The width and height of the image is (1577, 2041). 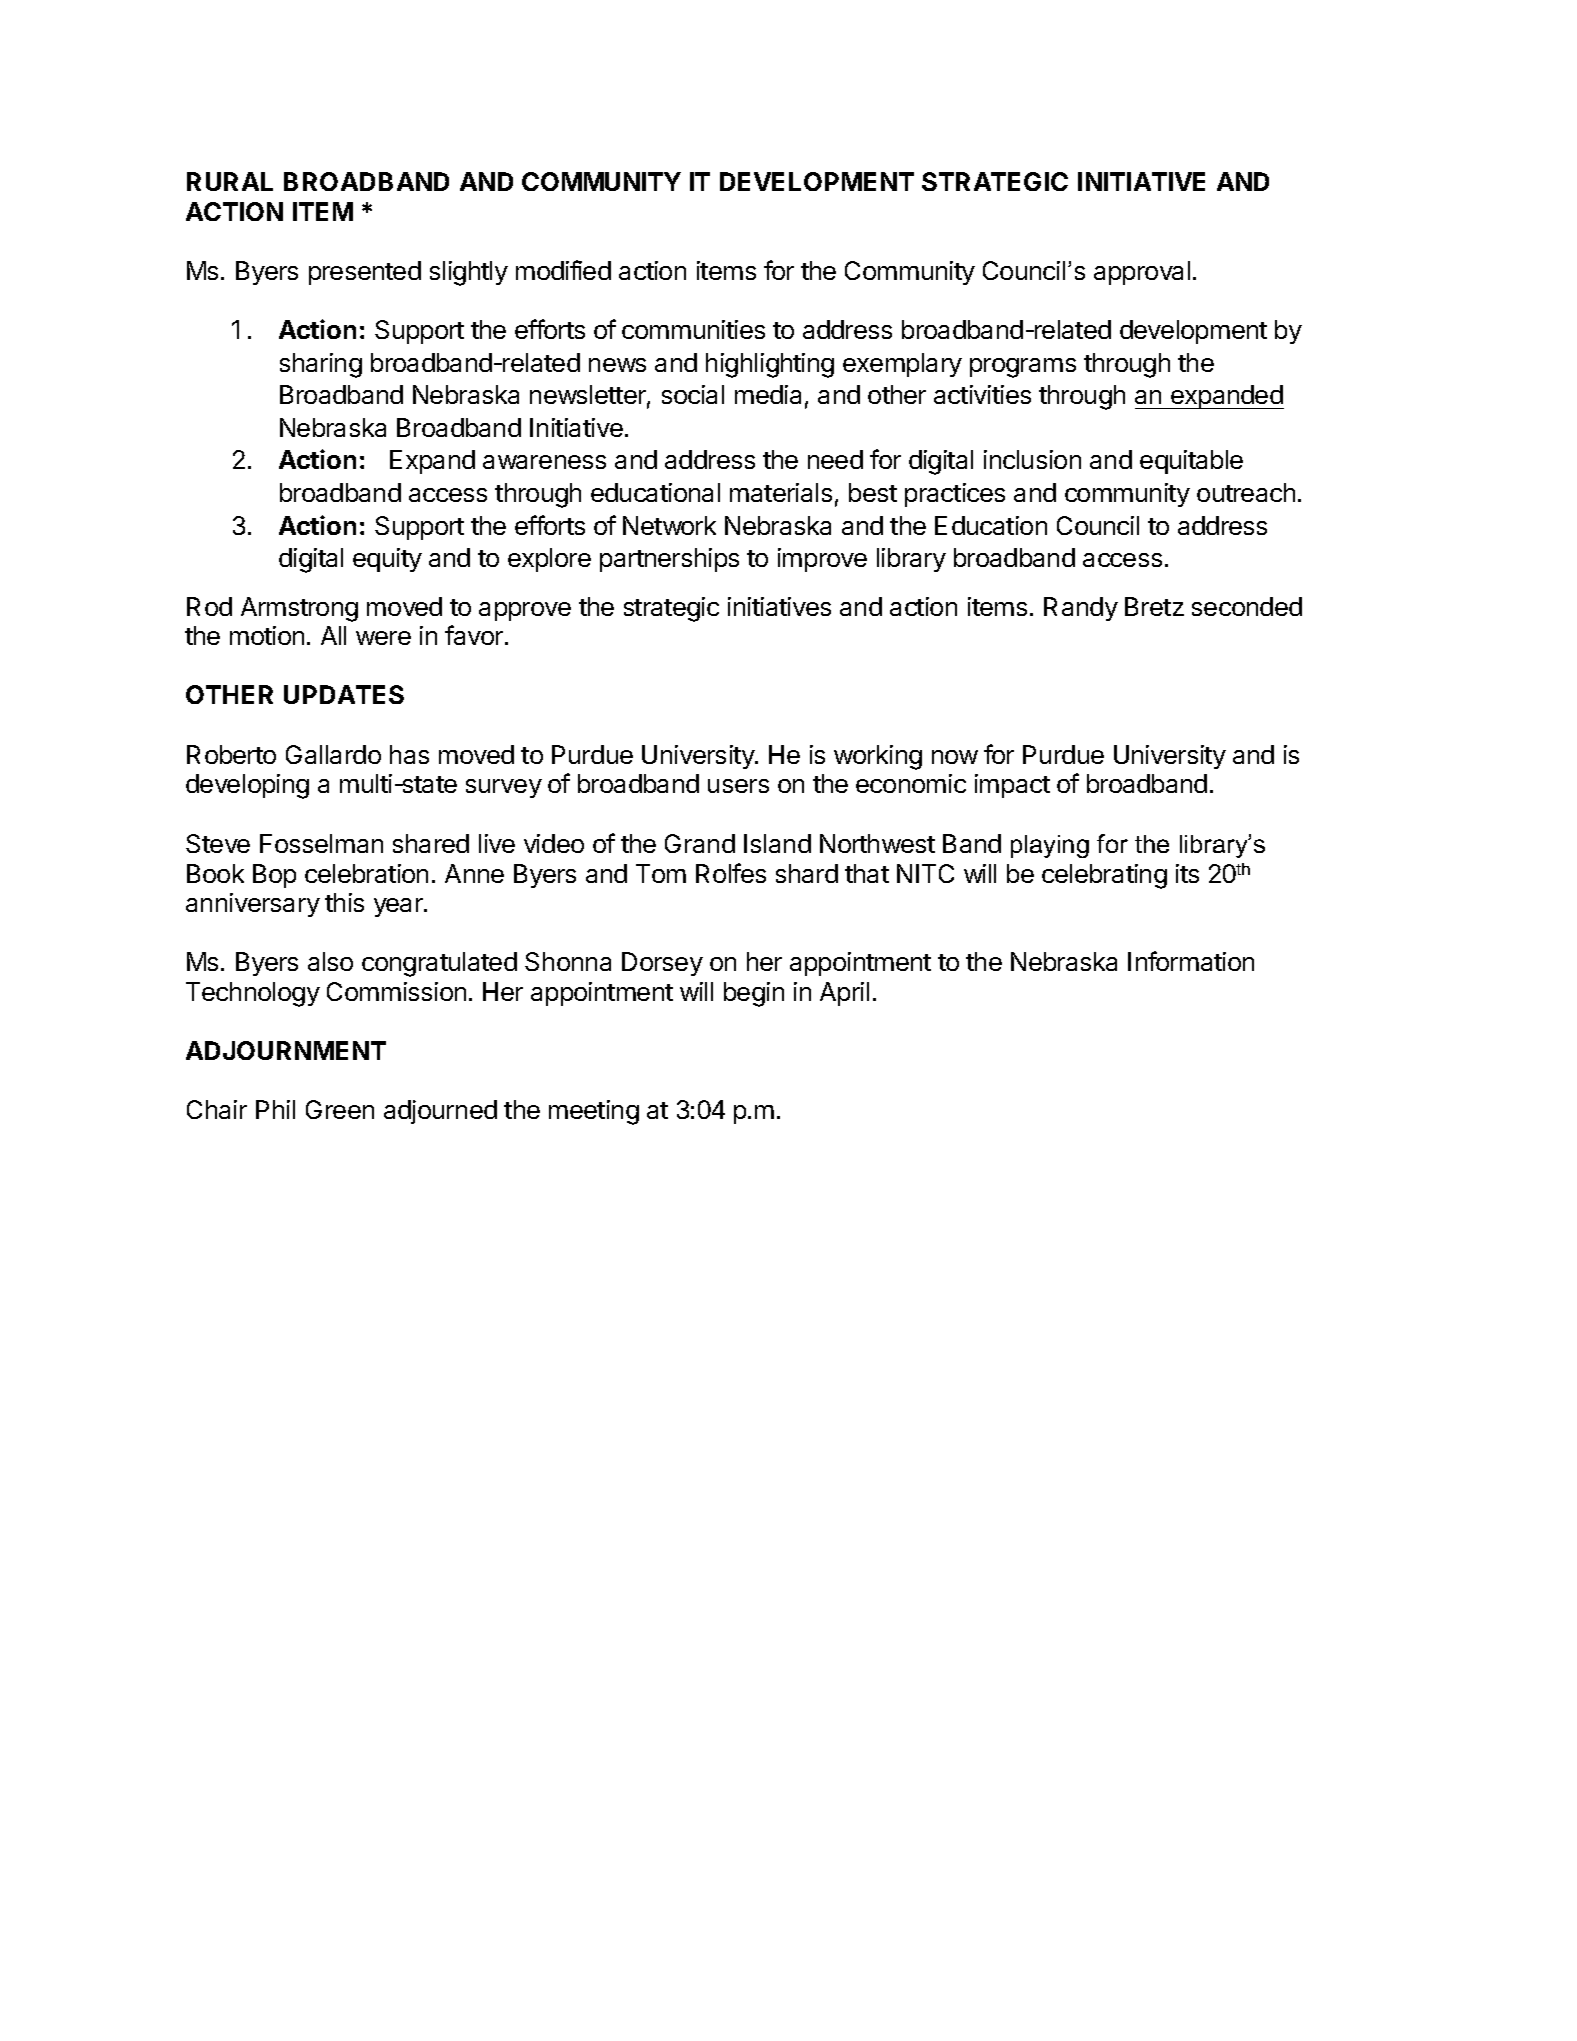 I want to click on developing, so click(x=247, y=786).
